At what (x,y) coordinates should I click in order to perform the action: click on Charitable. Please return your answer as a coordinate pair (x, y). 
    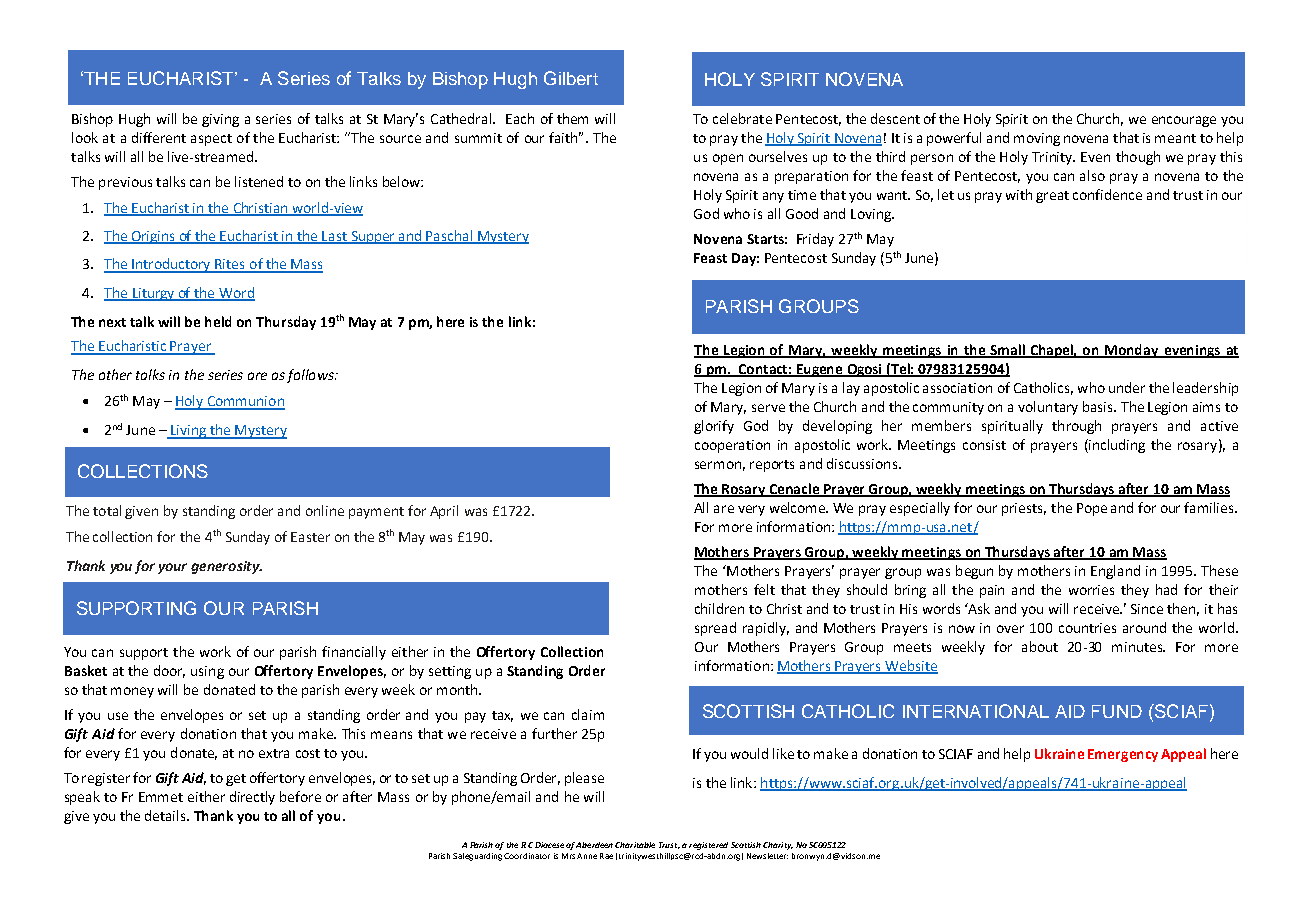
    Looking at the image, I should click on (635, 845).
